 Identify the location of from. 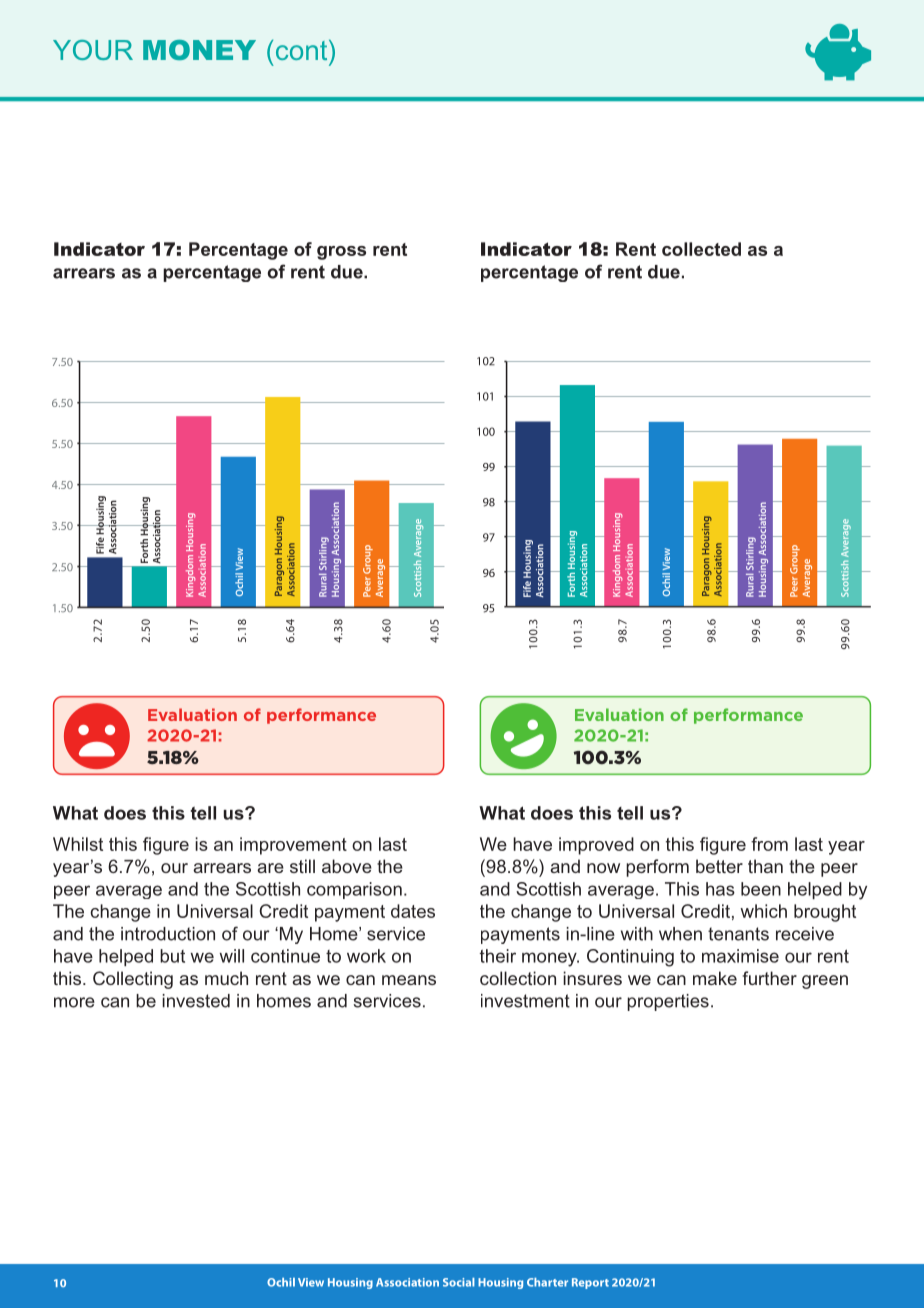
(769, 844).
